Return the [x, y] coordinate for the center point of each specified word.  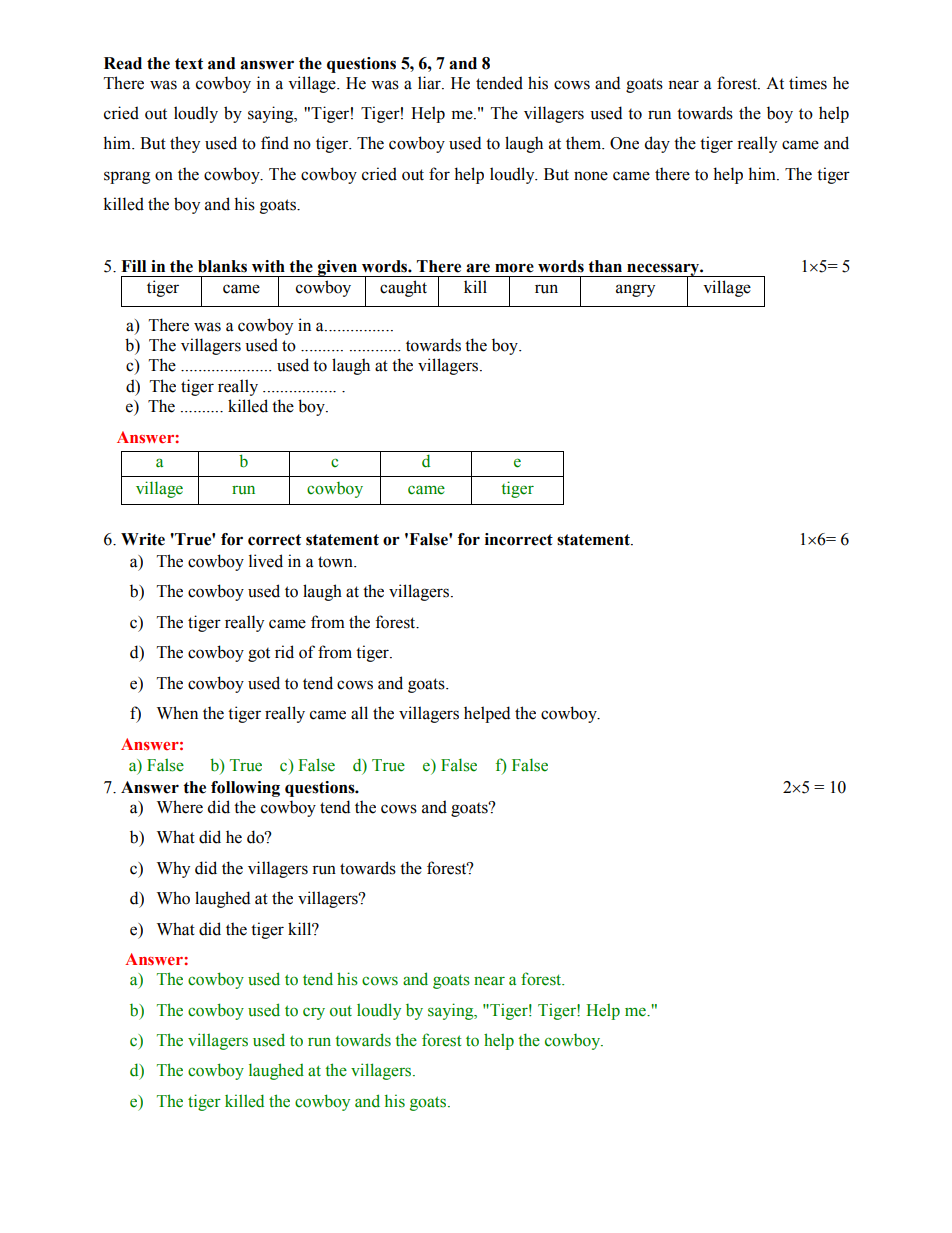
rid [284, 652]
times [808, 83]
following [245, 789]
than [605, 266]
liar [430, 83]
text [189, 64]
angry [635, 290]
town [336, 562]
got [259, 655]
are [478, 268]
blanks [222, 266]
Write [143, 539]
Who [173, 898]
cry [314, 1014]
